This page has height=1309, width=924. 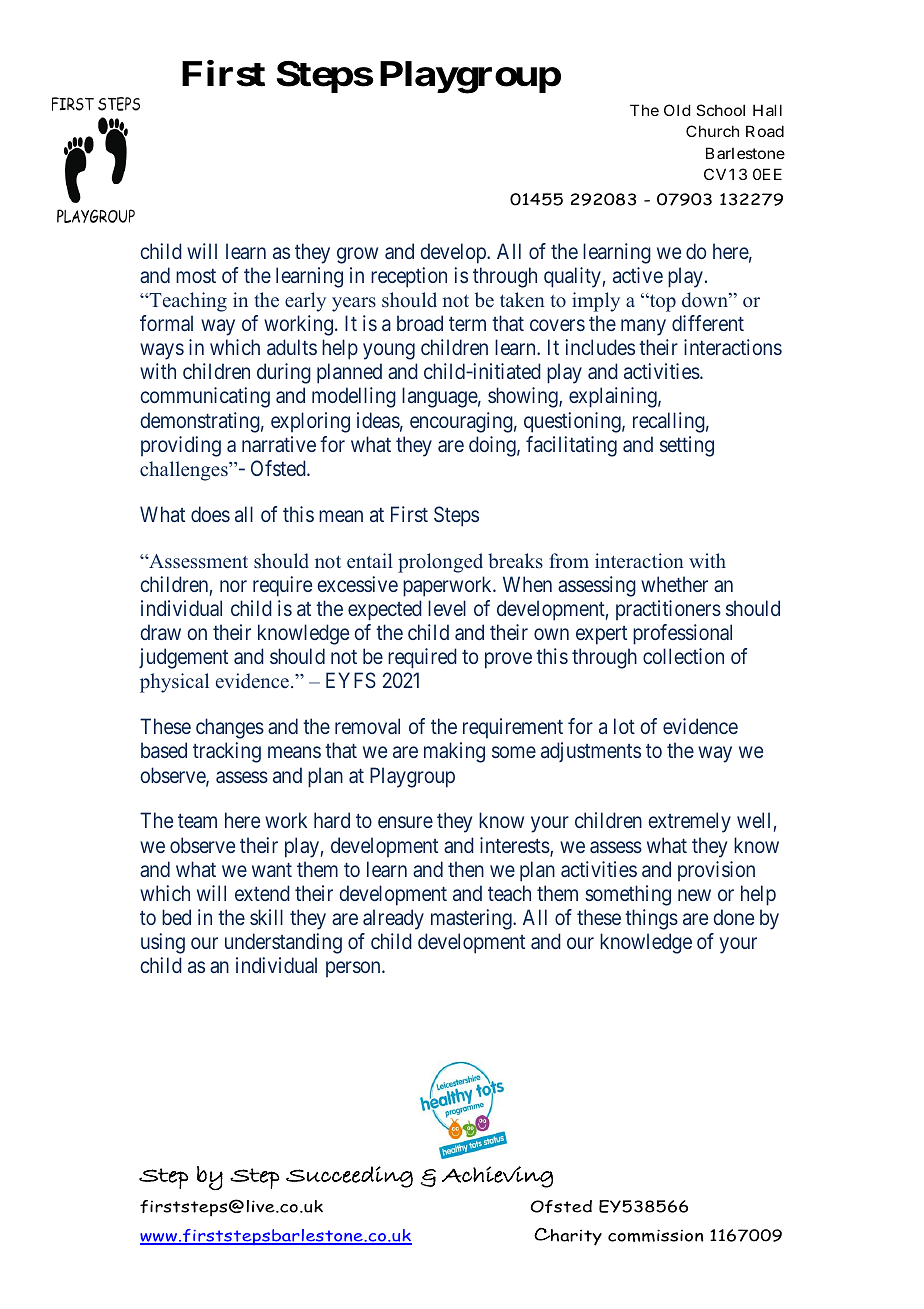 I want to click on collection, so click(x=683, y=656).
